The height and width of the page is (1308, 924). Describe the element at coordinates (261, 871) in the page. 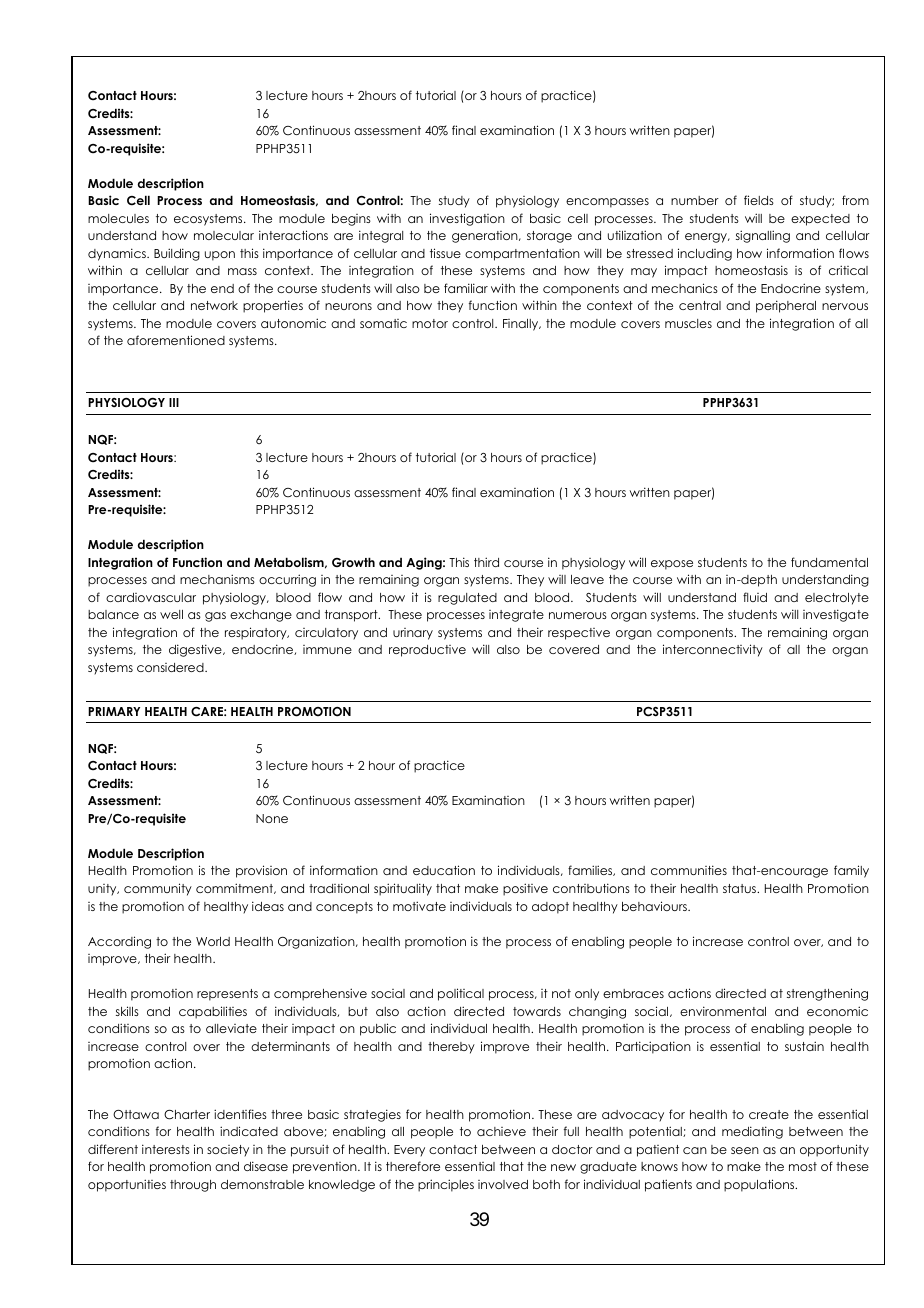

I see `provision` at that location.
